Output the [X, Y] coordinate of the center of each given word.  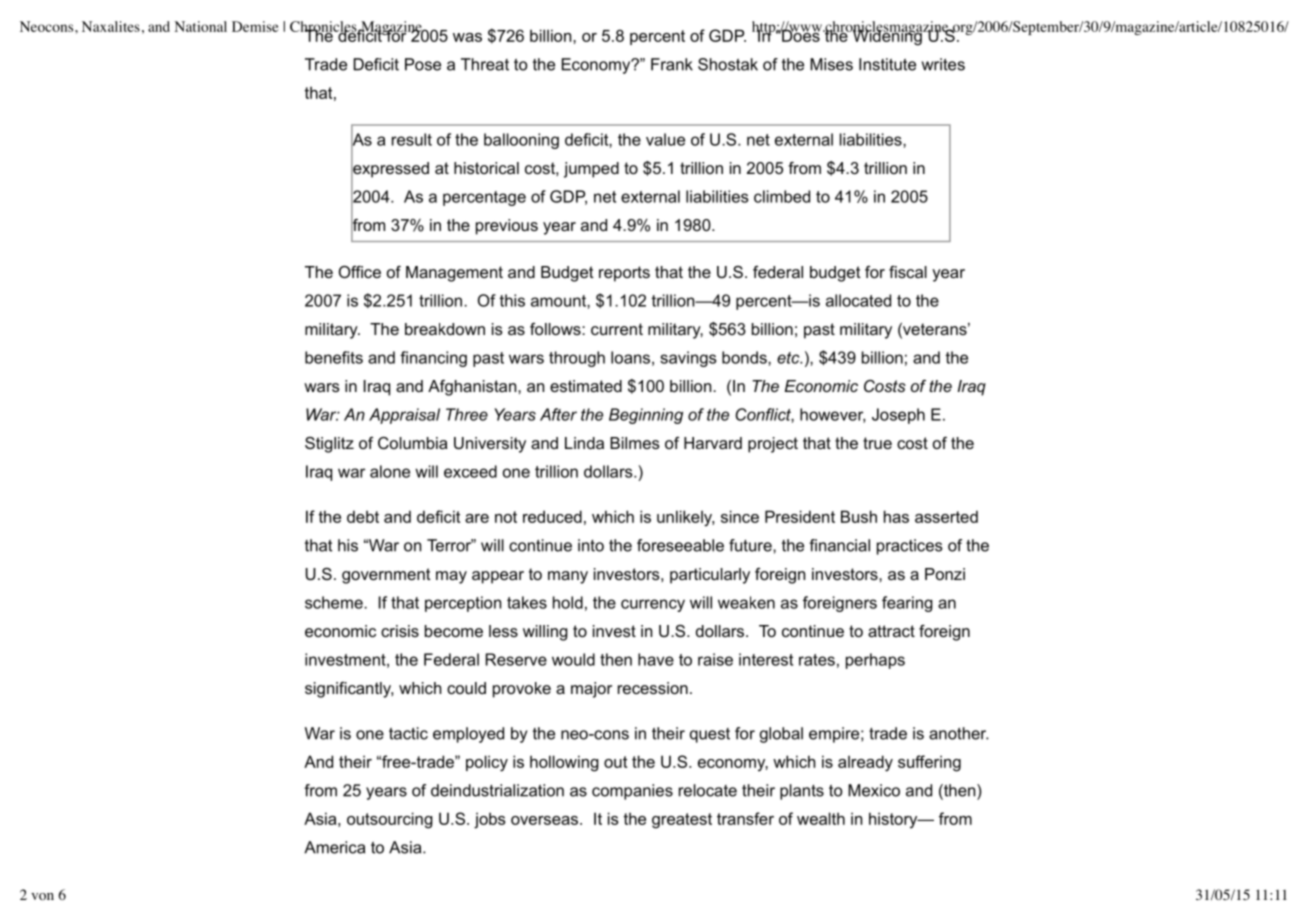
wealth [821, 818]
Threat [485, 64]
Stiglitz [329, 445]
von [42, 897]
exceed [470, 471]
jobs [490, 820]
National [200, 26]
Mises [831, 64]
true [877, 443]
